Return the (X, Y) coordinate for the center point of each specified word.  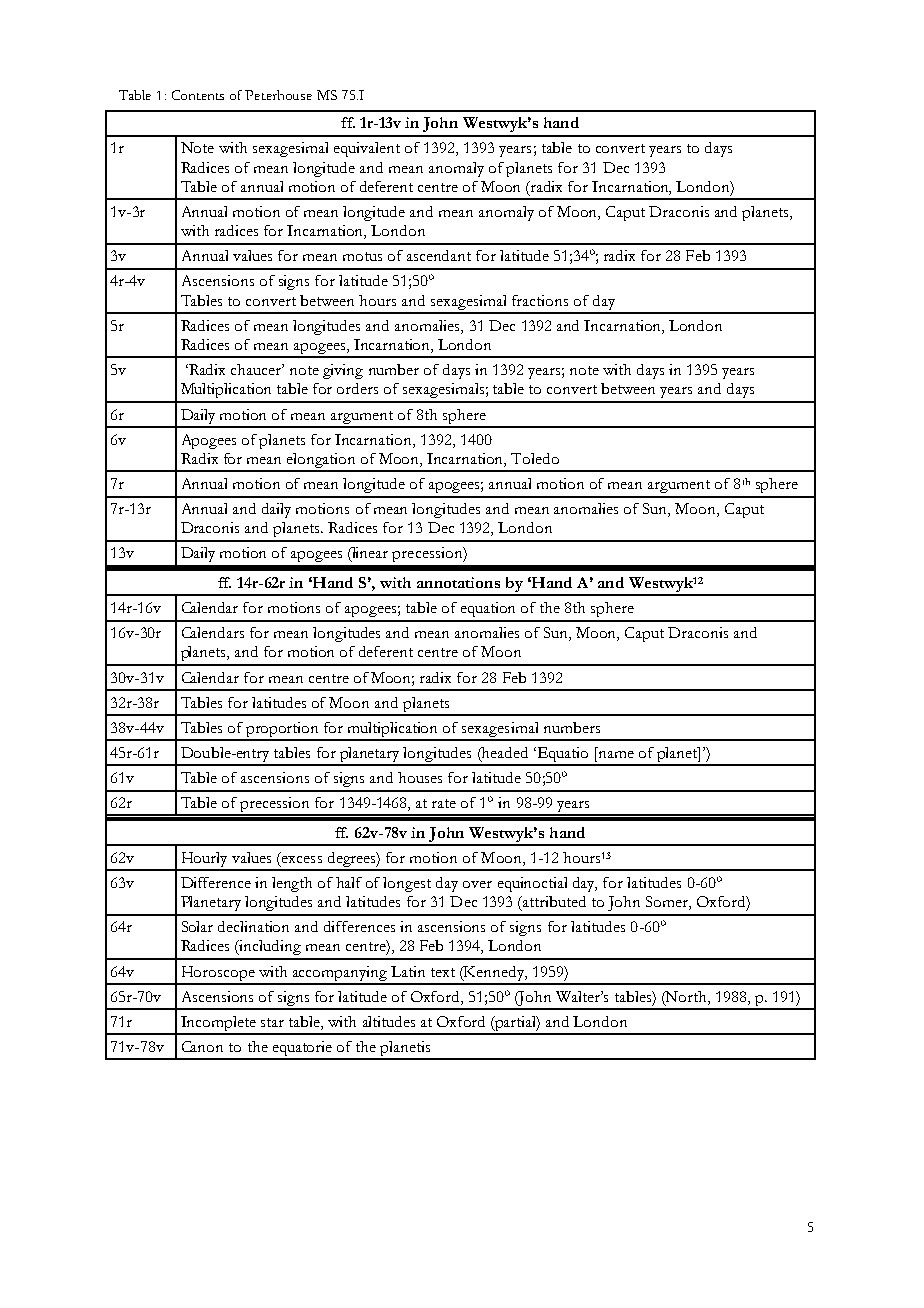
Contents (198, 95)
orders (357, 388)
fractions (540, 300)
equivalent (367, 149)
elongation (322, 462)
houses (420, 777)
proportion (283, 731)
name (616, 754)
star (272, 1022)
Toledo (535, 458)
